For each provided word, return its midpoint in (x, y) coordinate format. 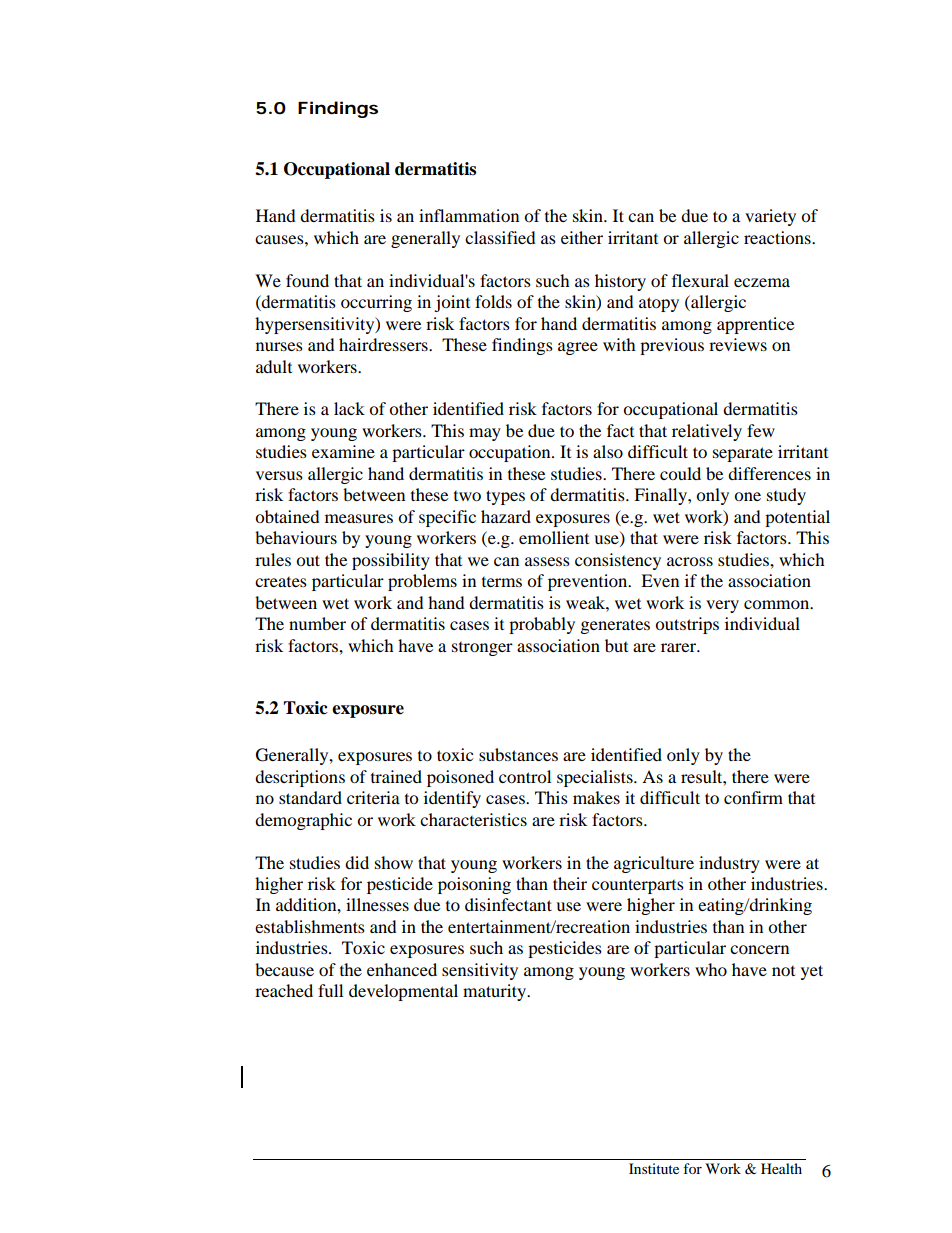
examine (343, 451)
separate (743, 454)
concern (759, 949)
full (330, 990)
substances (518, 754)
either (582, 237)
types (505, 497)
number (317, 623)
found (307, 280)
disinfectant (508, 904)
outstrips (687, 625)
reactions (778, 237)
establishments (310, 926)
